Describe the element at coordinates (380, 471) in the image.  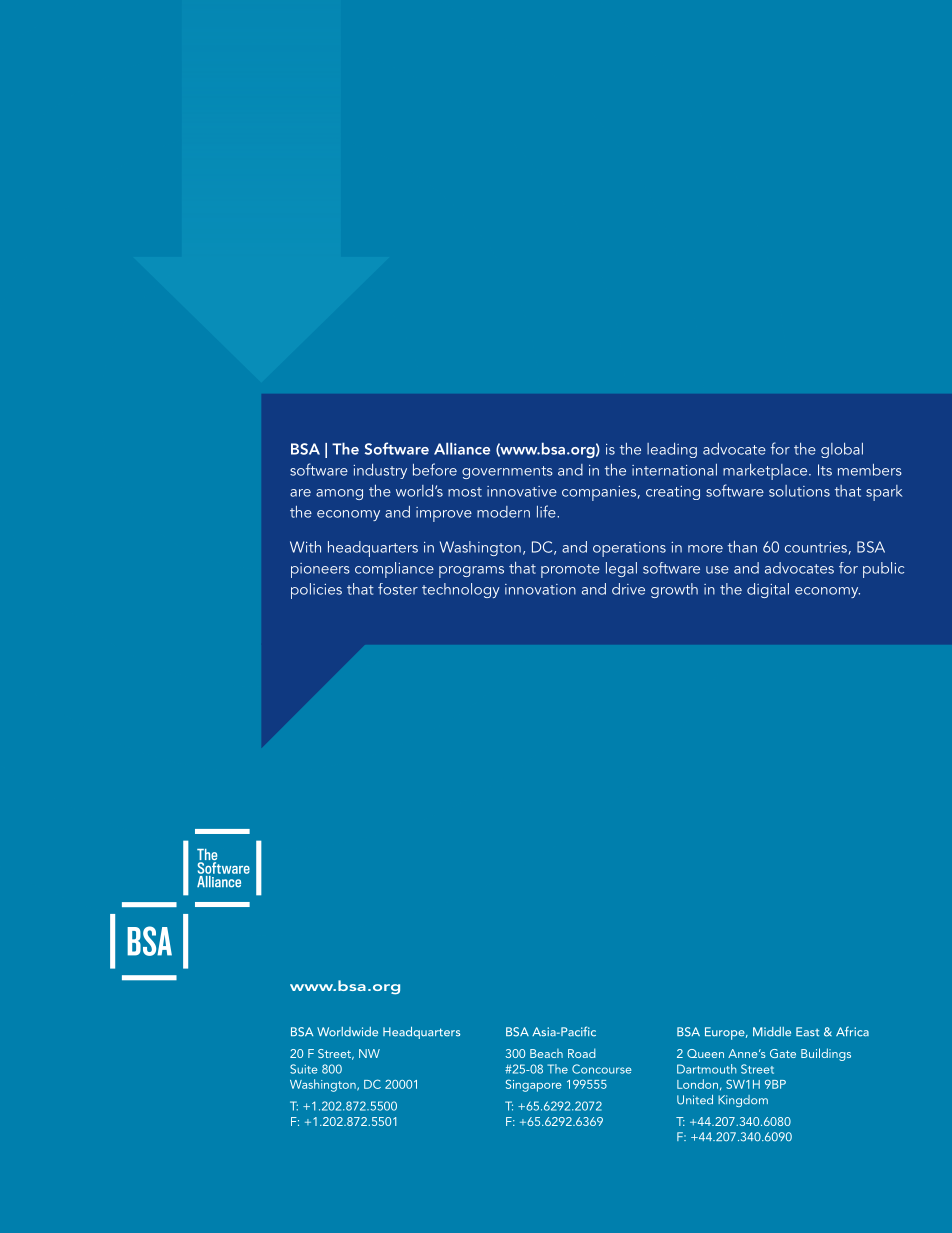
I see `industry` at that location.
